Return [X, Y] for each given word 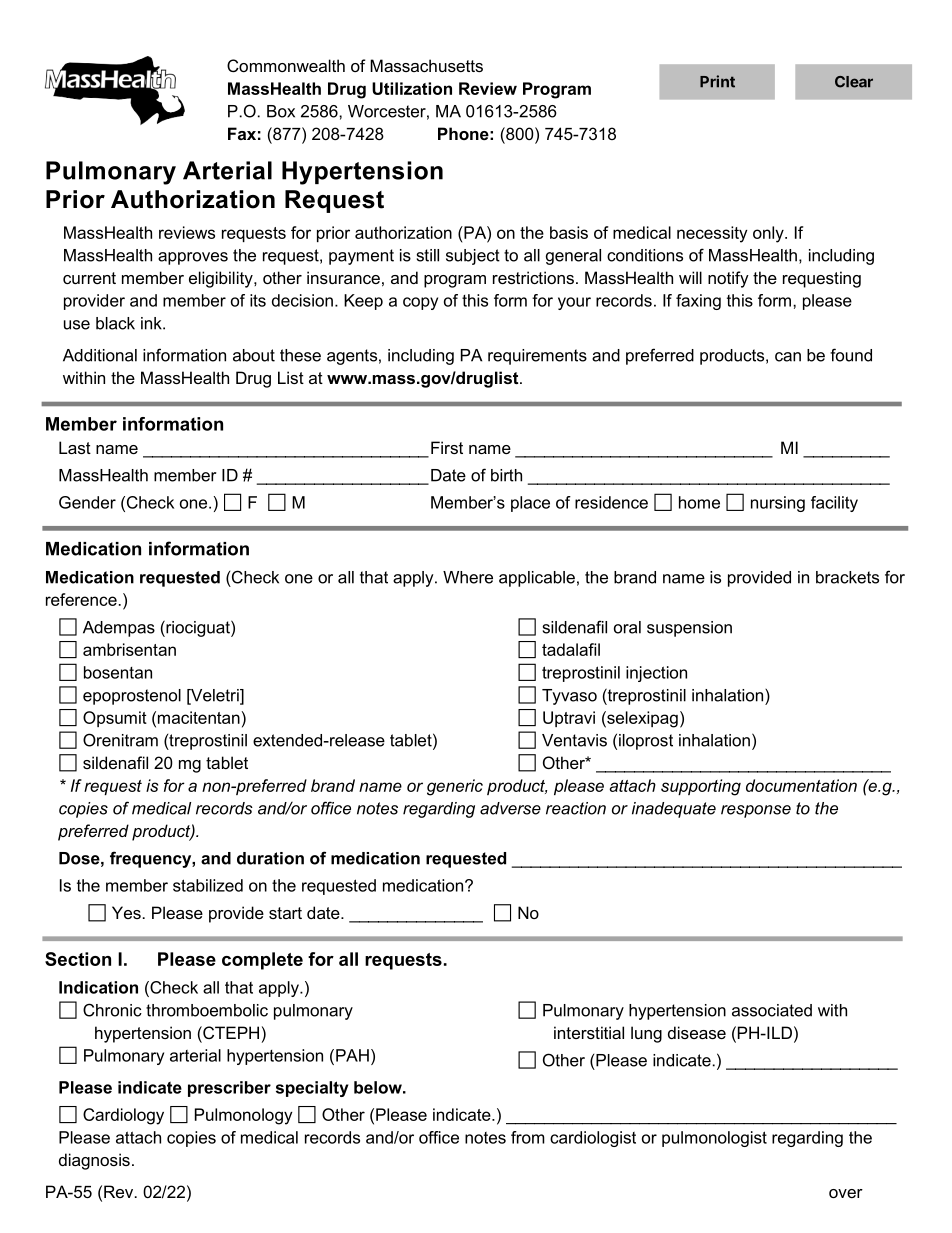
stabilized [208, 885]
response [756, 811]
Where [468, 577]
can [788, 357]
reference [81, 599]
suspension [689, 629]
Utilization [412, 88]
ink [152, 323]
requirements [537, 357]
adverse [510, 808]
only [769, 234]
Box [281, 111]
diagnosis [94, 1161]
